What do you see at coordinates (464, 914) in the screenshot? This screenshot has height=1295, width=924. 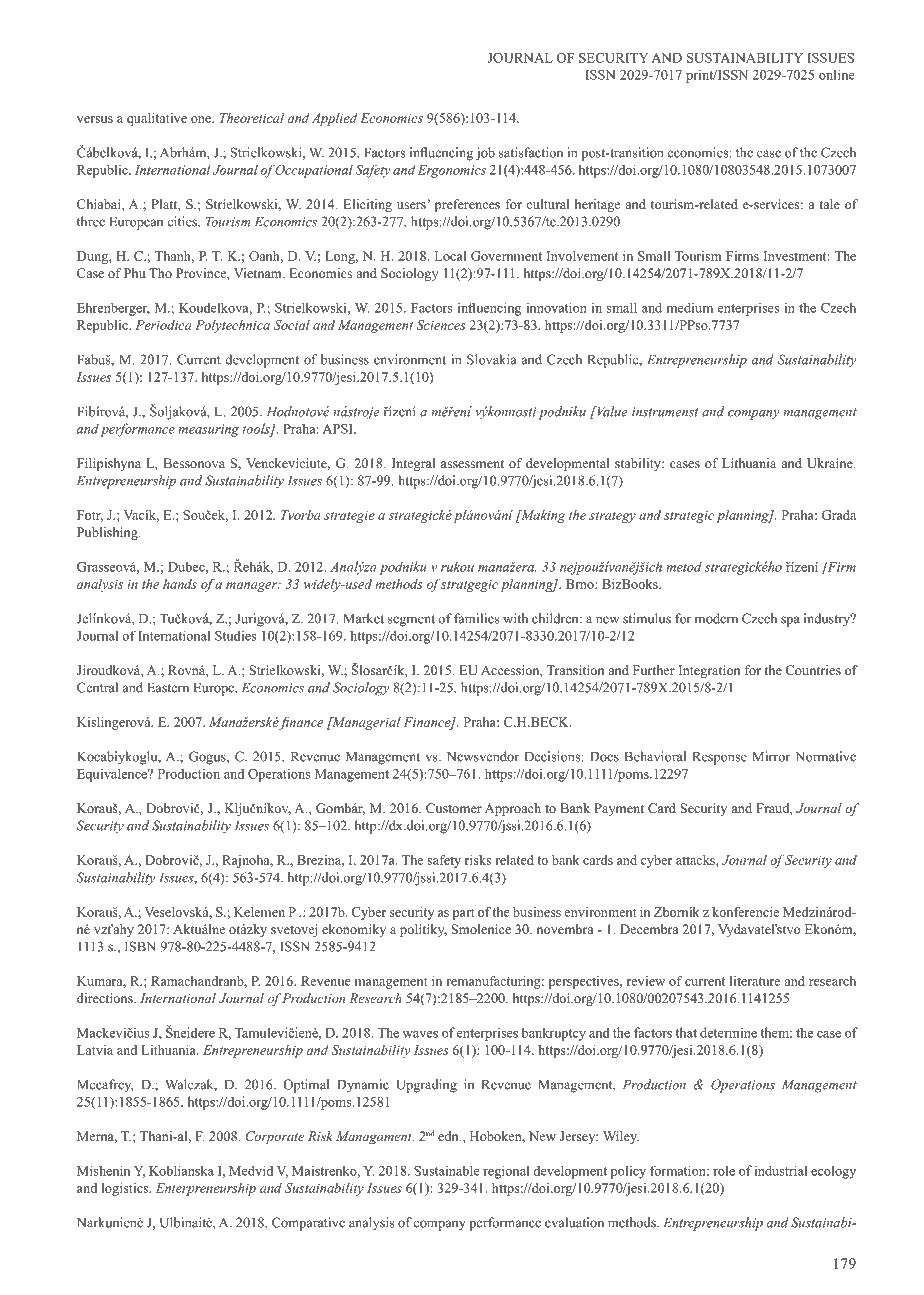 I see `part` at bounding box center [464, 914].
